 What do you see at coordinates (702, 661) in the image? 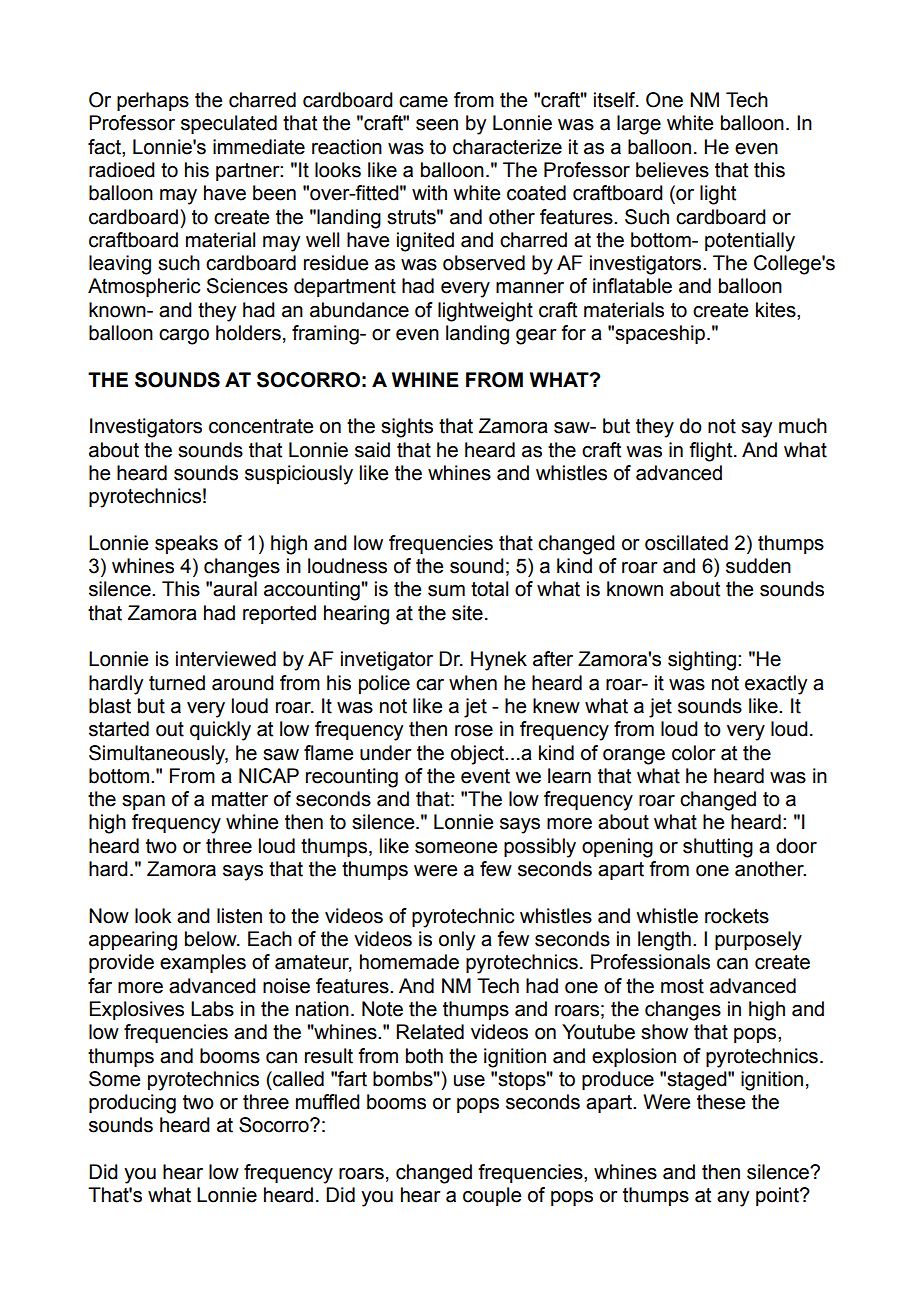
I see `sighting` at bounding box center [702, 661].
